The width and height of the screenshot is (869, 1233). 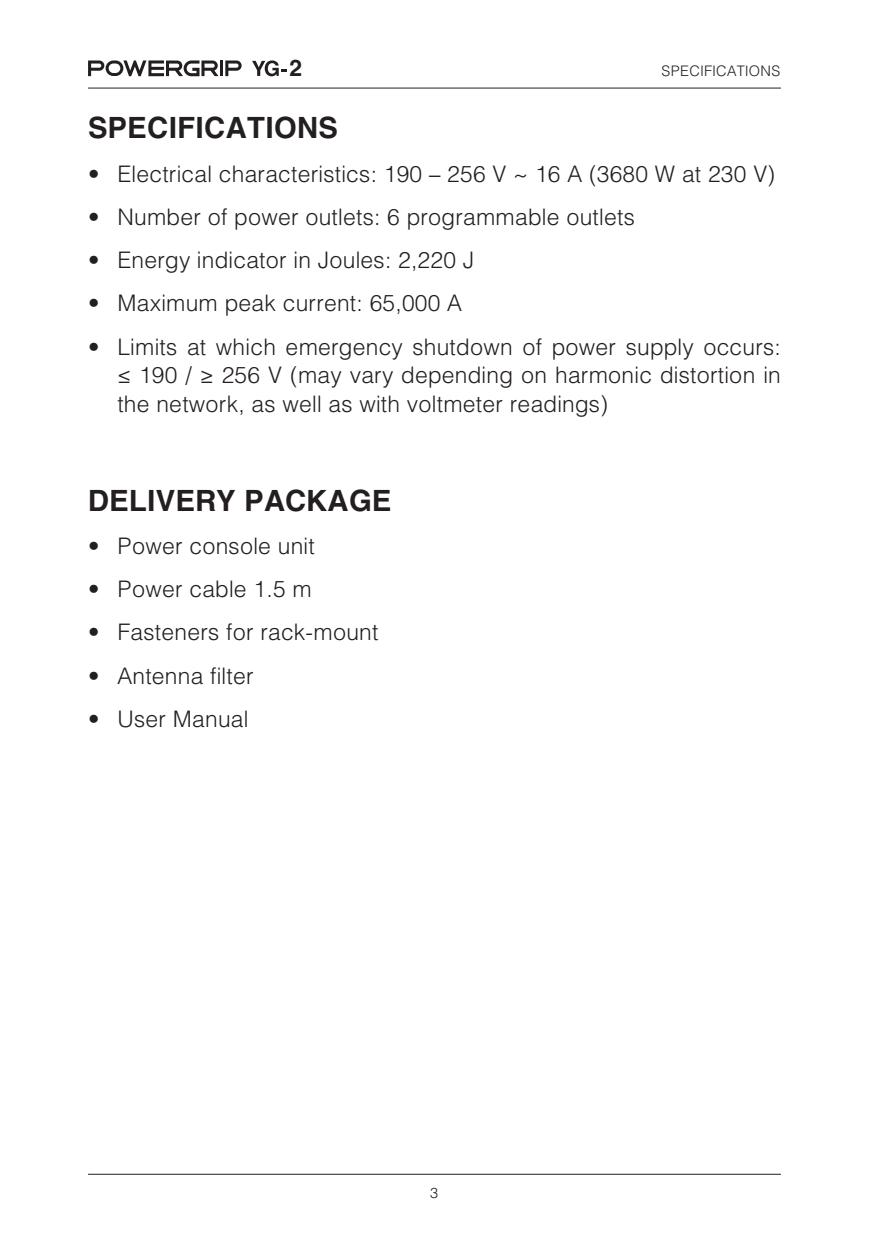 What do you see at coordinates (210, 719) in the screenshot?
I see `Manual` at bounding box center [210, 719].
